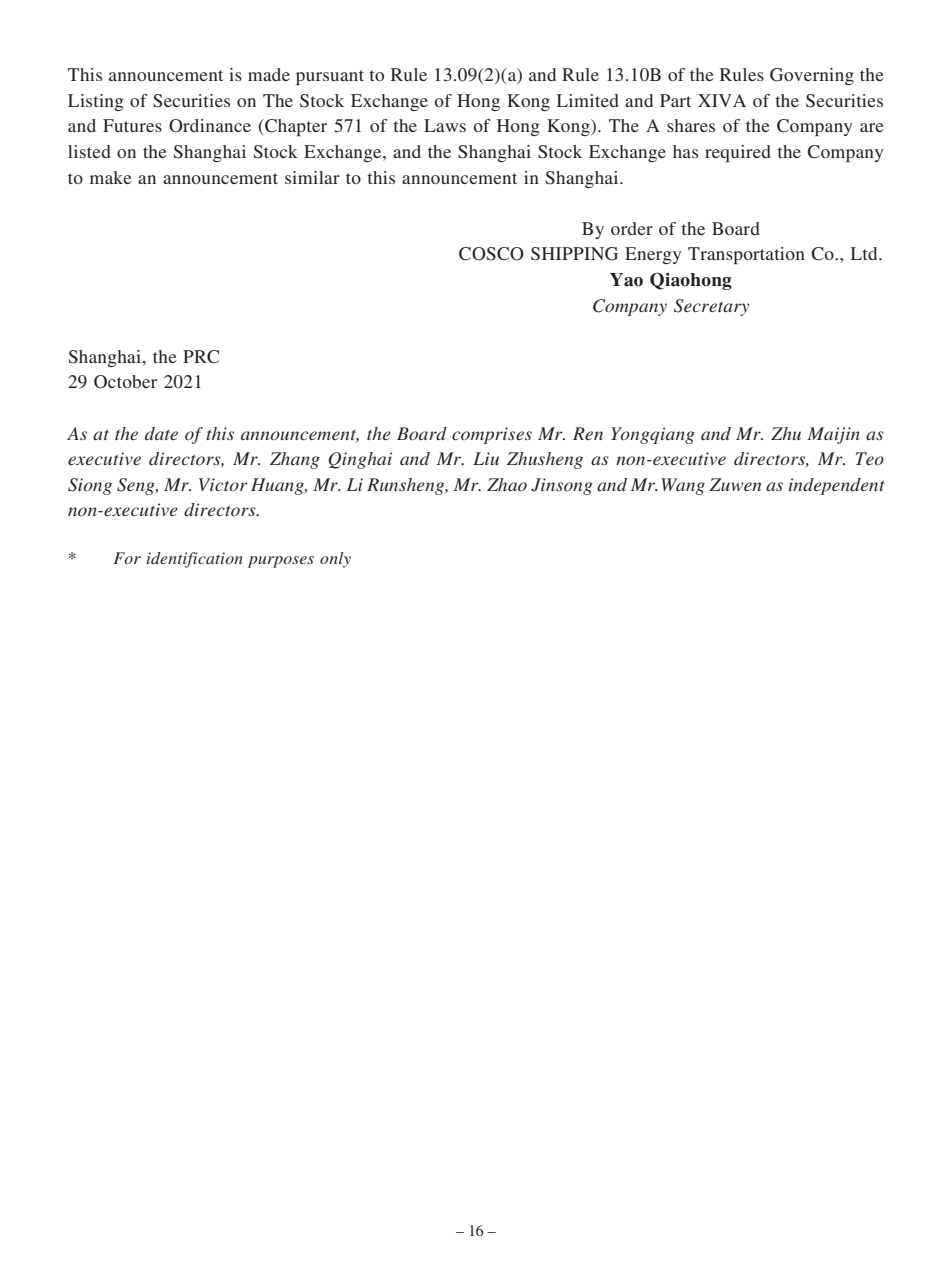 The image size is (952, 1270). Describe the element at coordinates (195, 560) in the screenshot. I see `identification` at that location.
